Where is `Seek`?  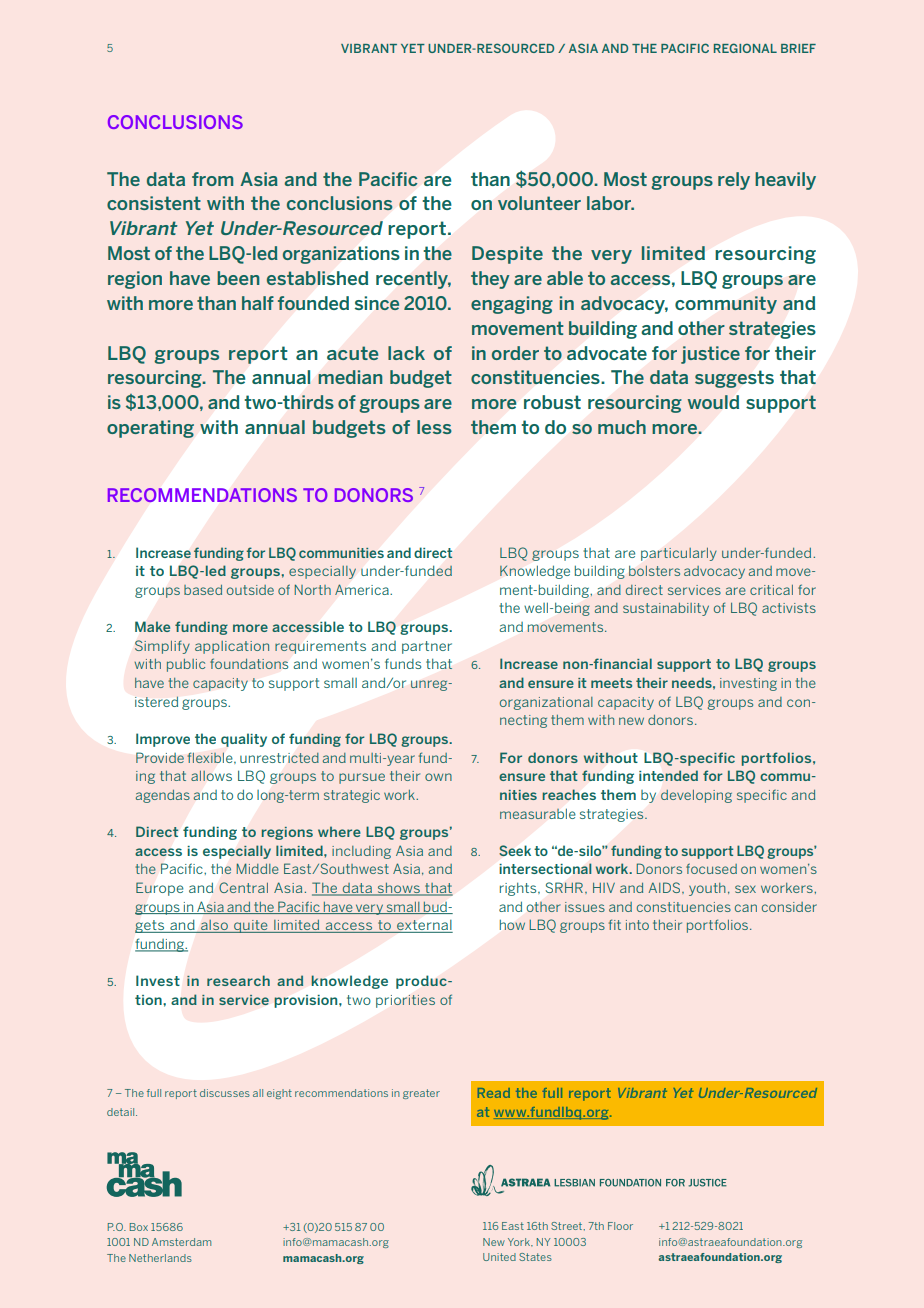
Seek is located at coordinates (515, 851).
